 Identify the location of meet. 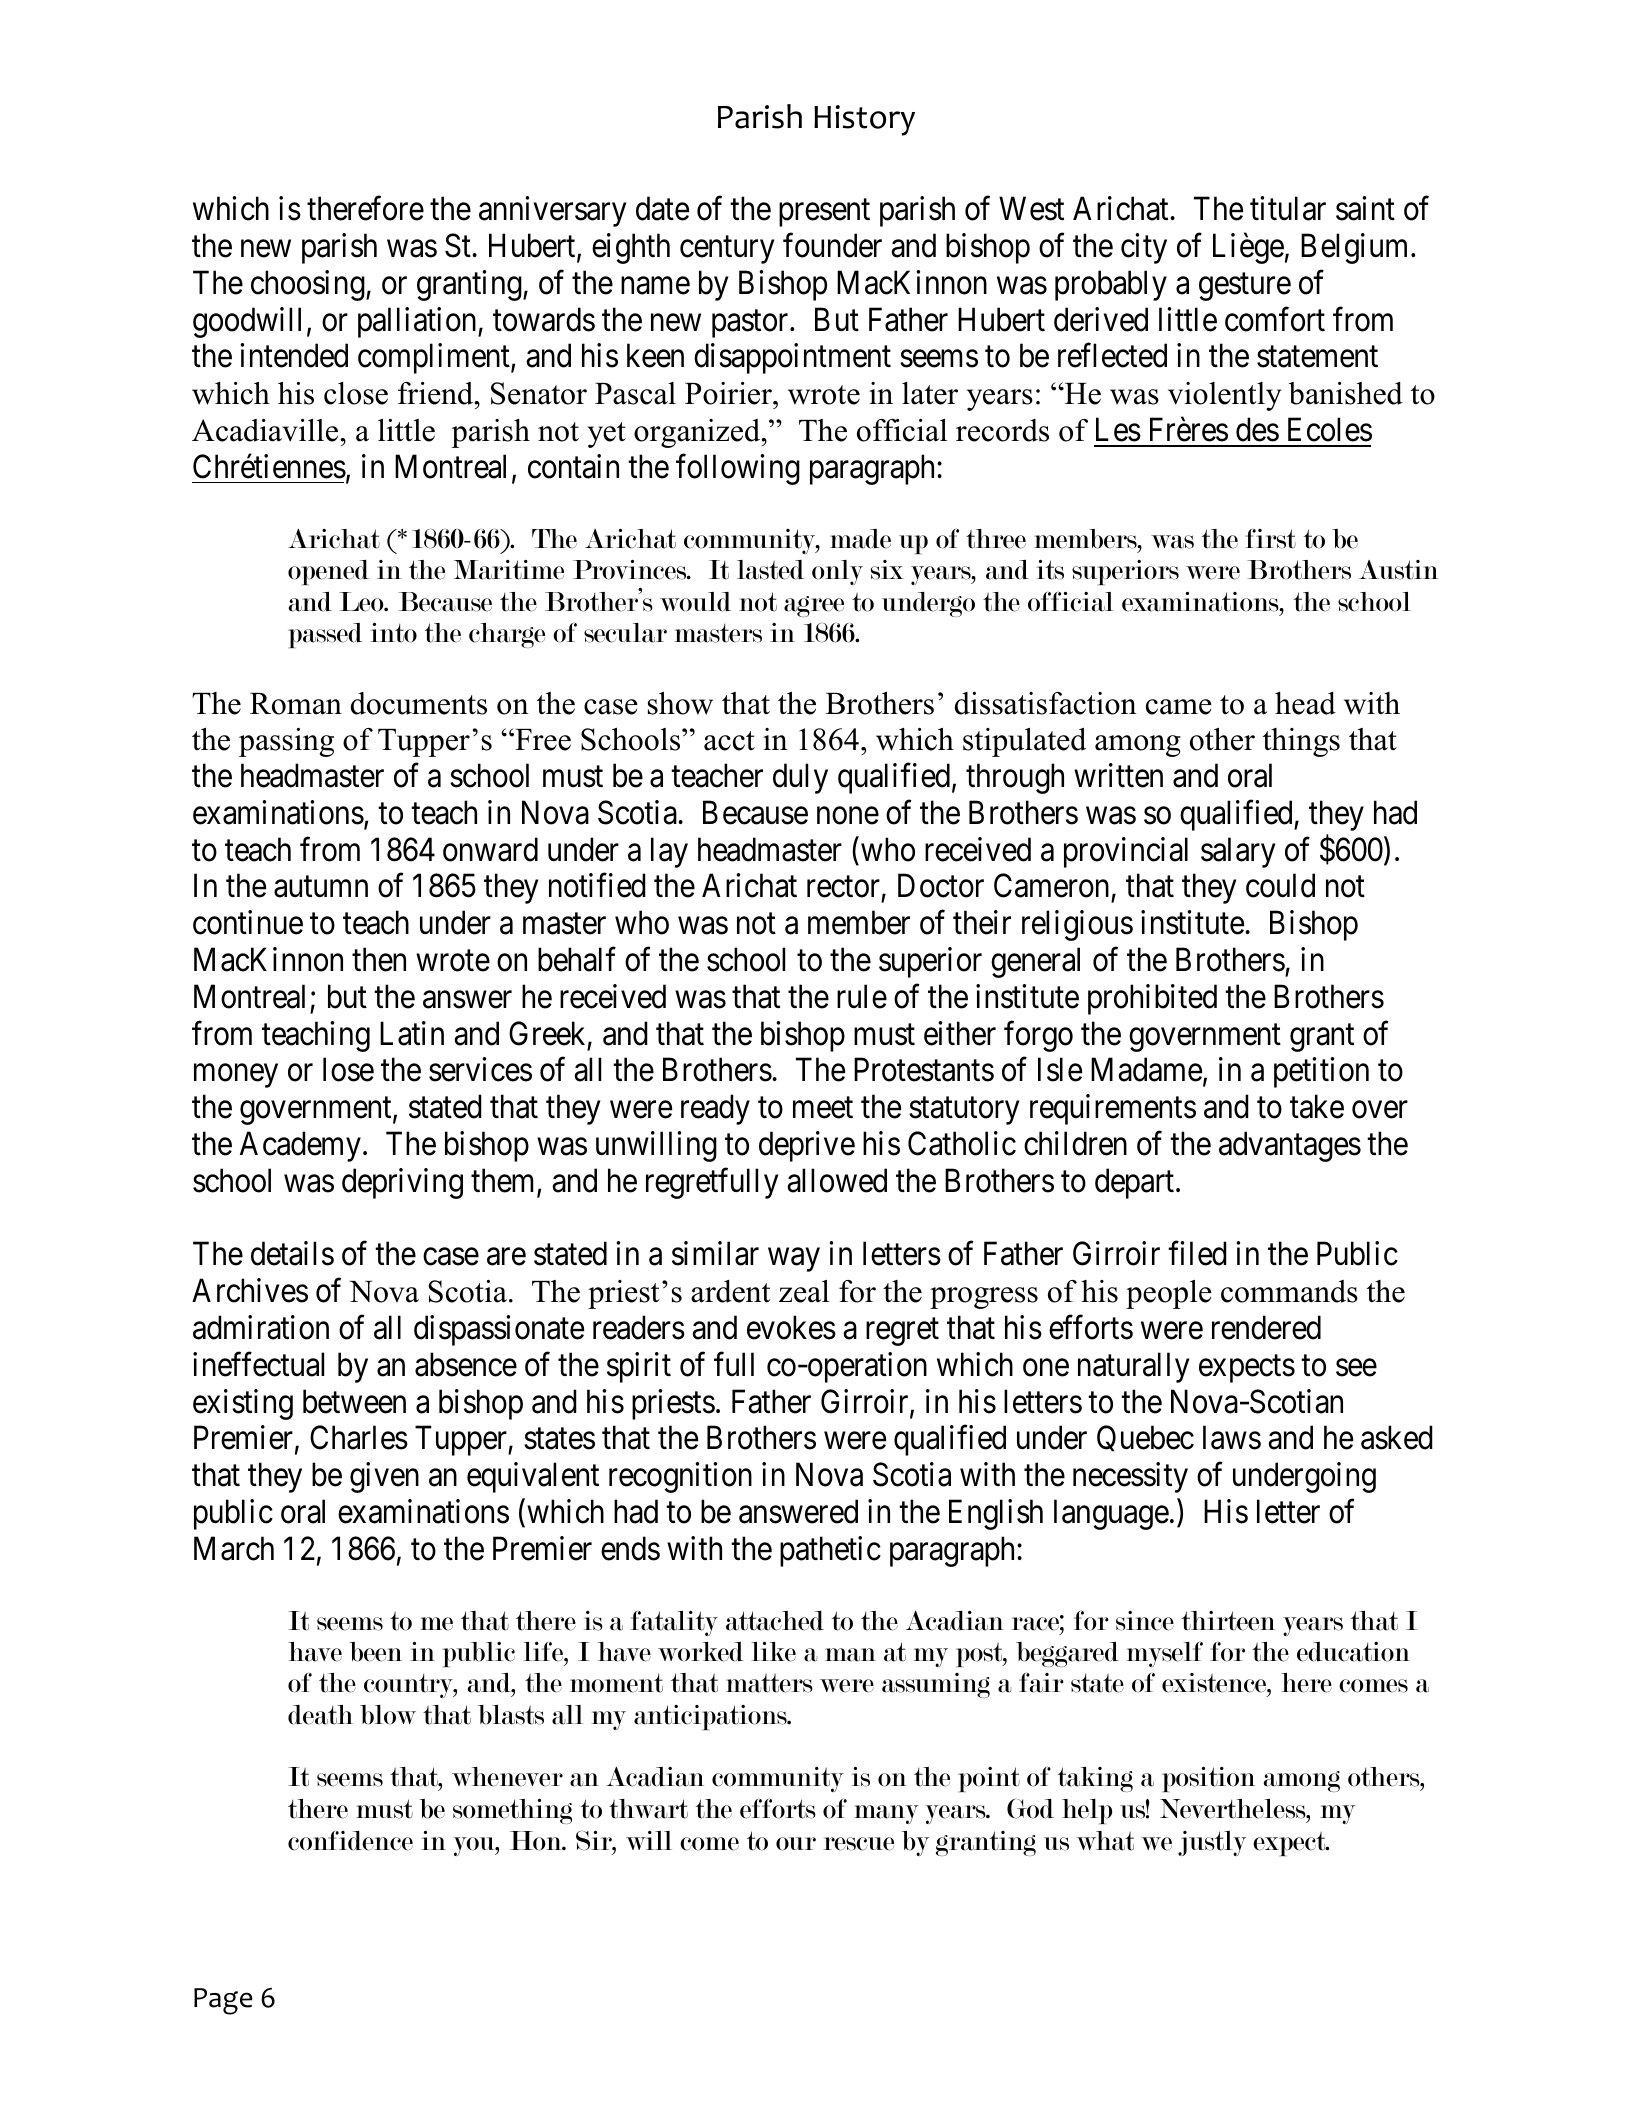
(823, 1108).
